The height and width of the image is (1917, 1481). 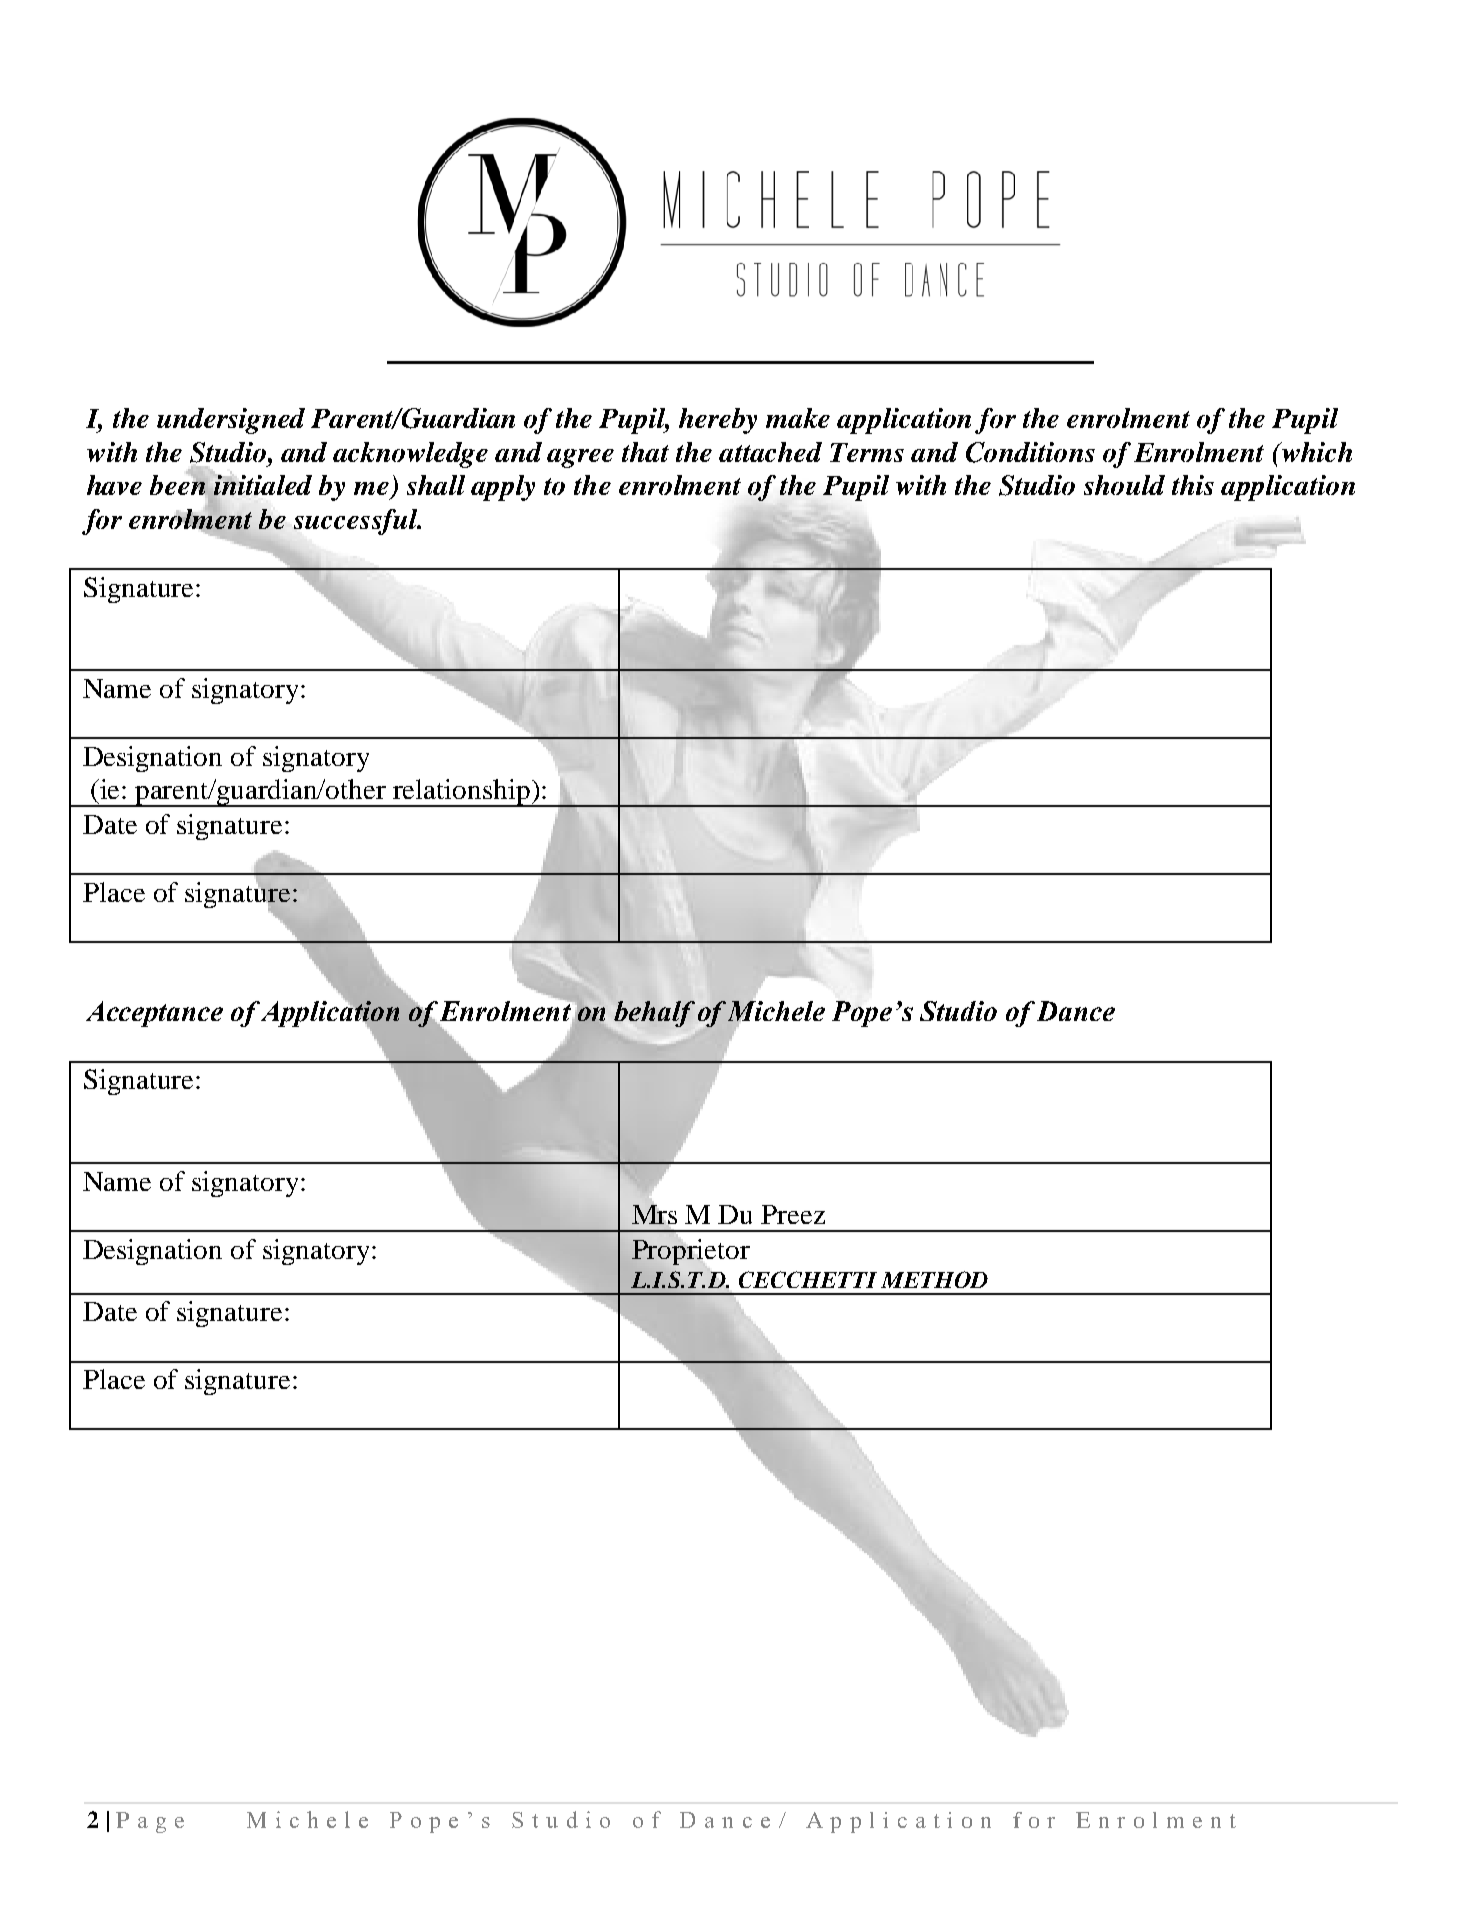 I want to click on this, so click(x=1193, y=485).
